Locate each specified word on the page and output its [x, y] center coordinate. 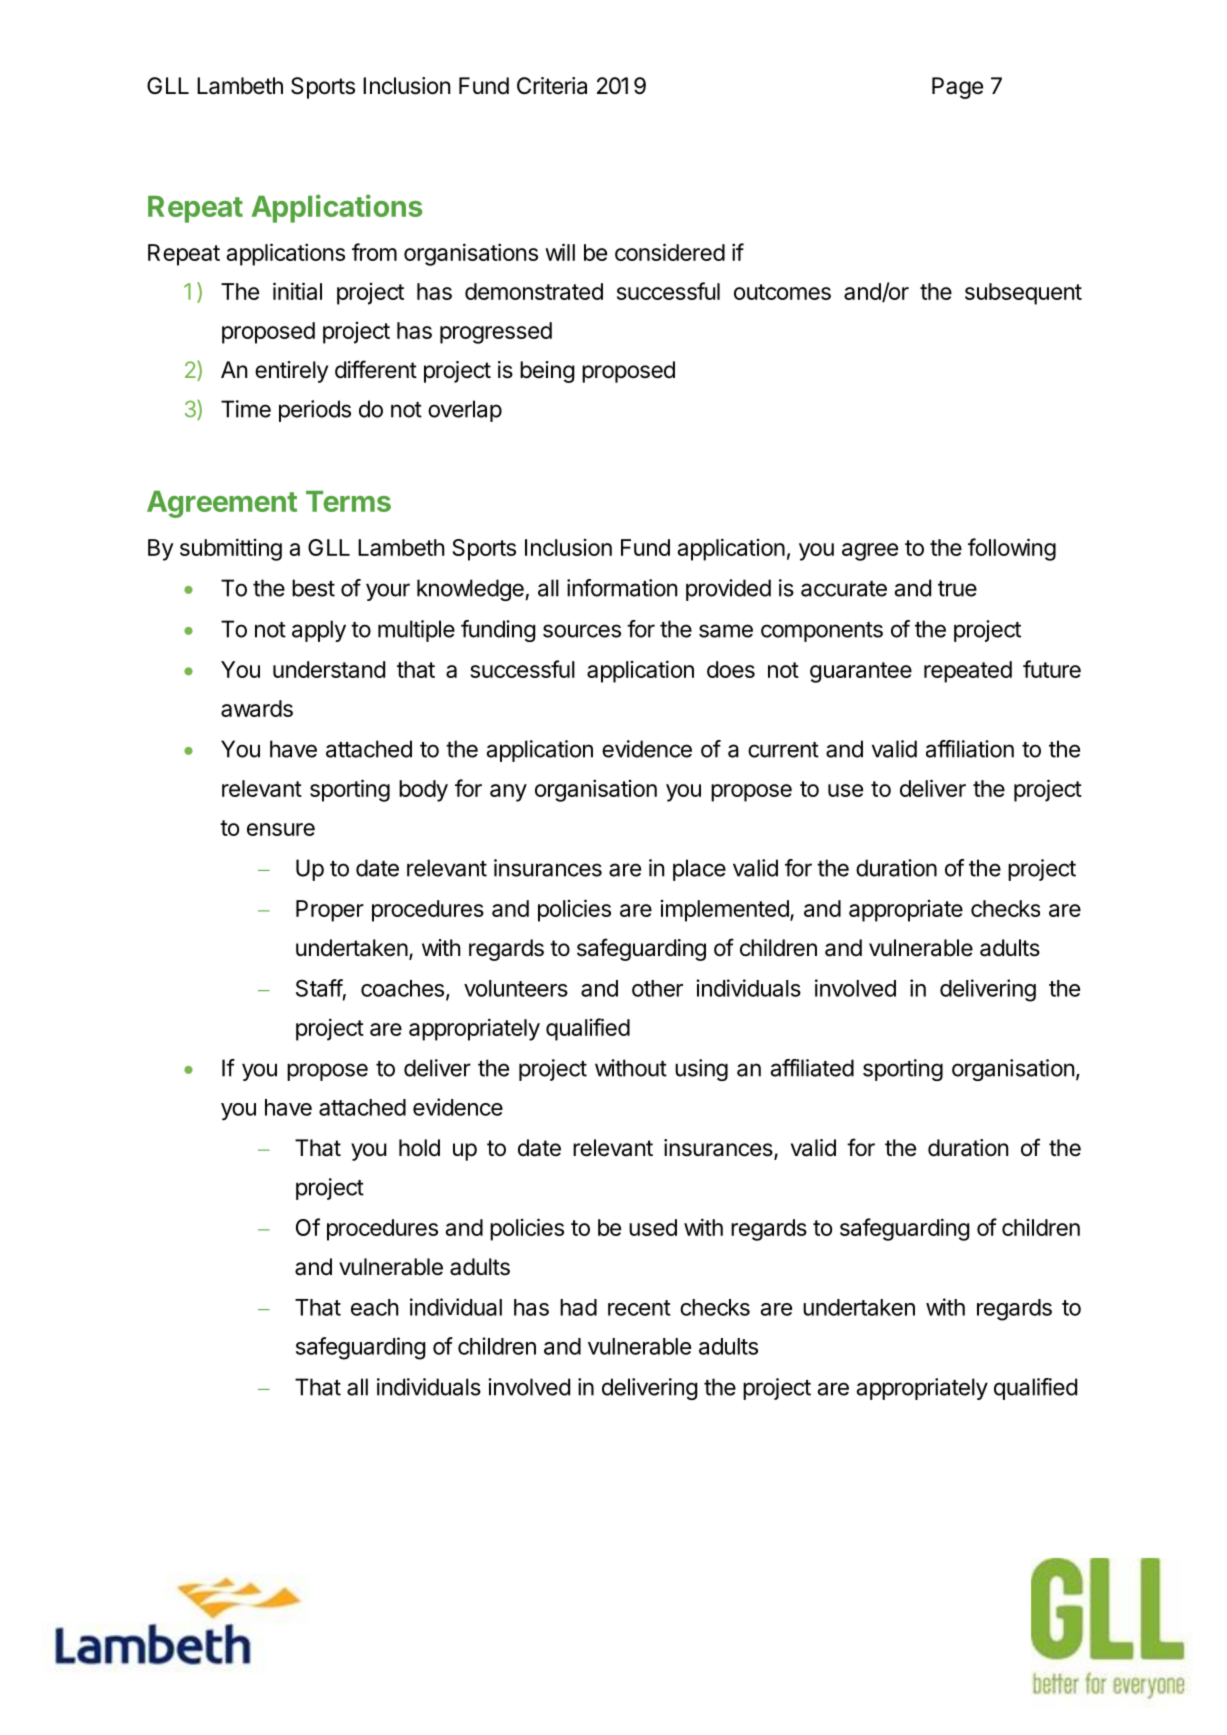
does [731, 669]
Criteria [552, 86]
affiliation [970, 749]
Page [957, 88]
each [375, 1307]
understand [329, 669]
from [374, 252]
